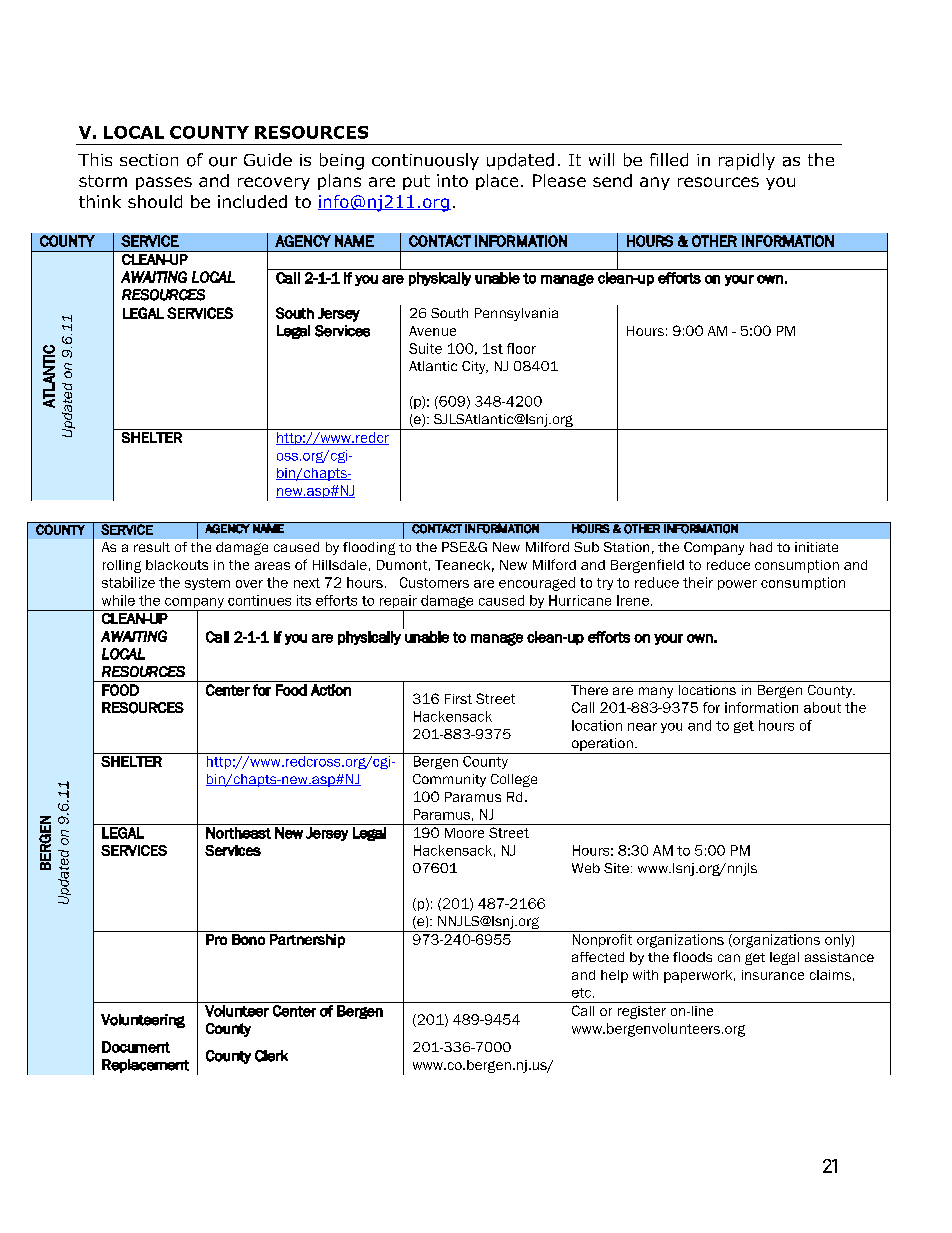  I want to click on rapidly, so click(747, 161).
